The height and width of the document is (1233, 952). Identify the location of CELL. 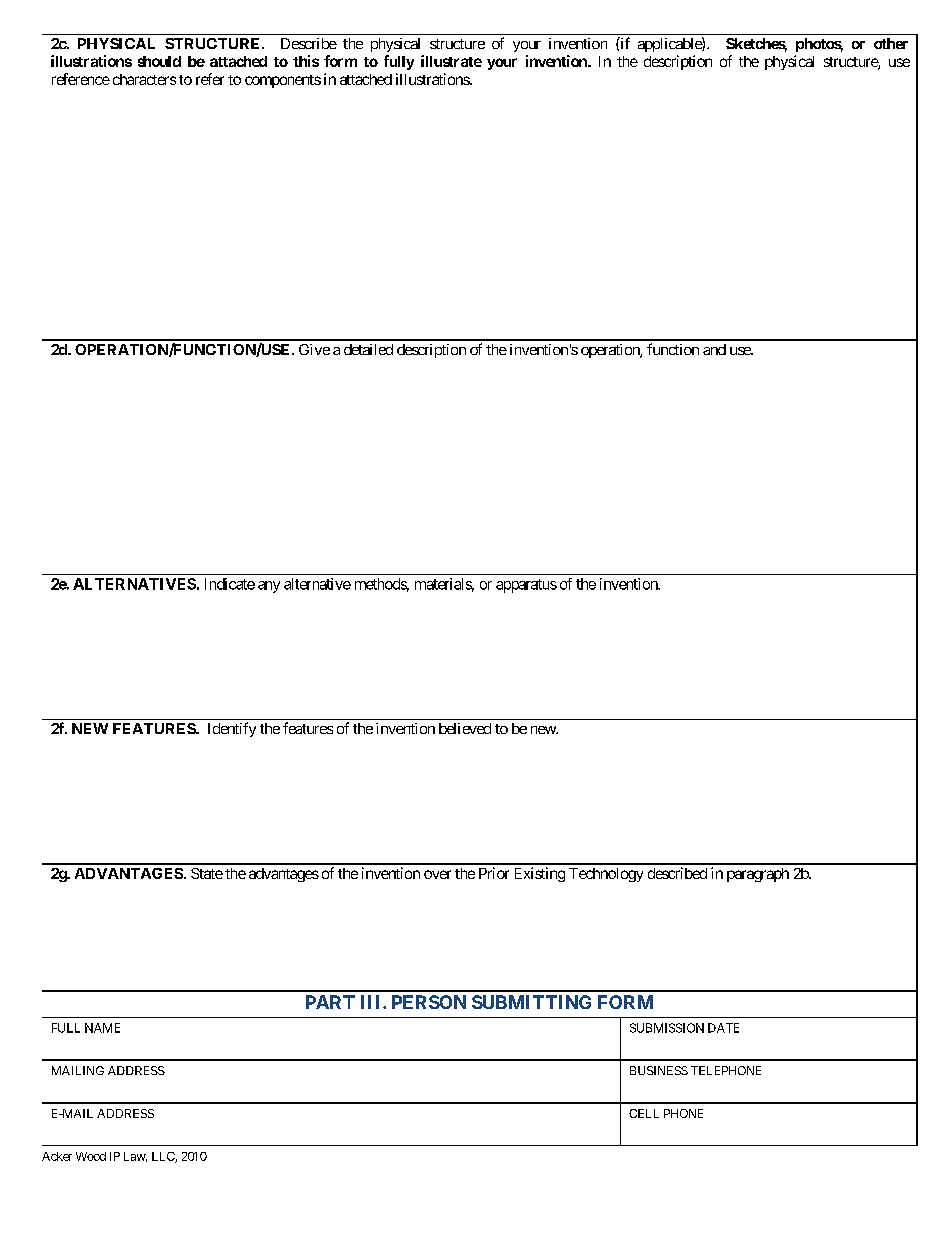
(644, 1113).
